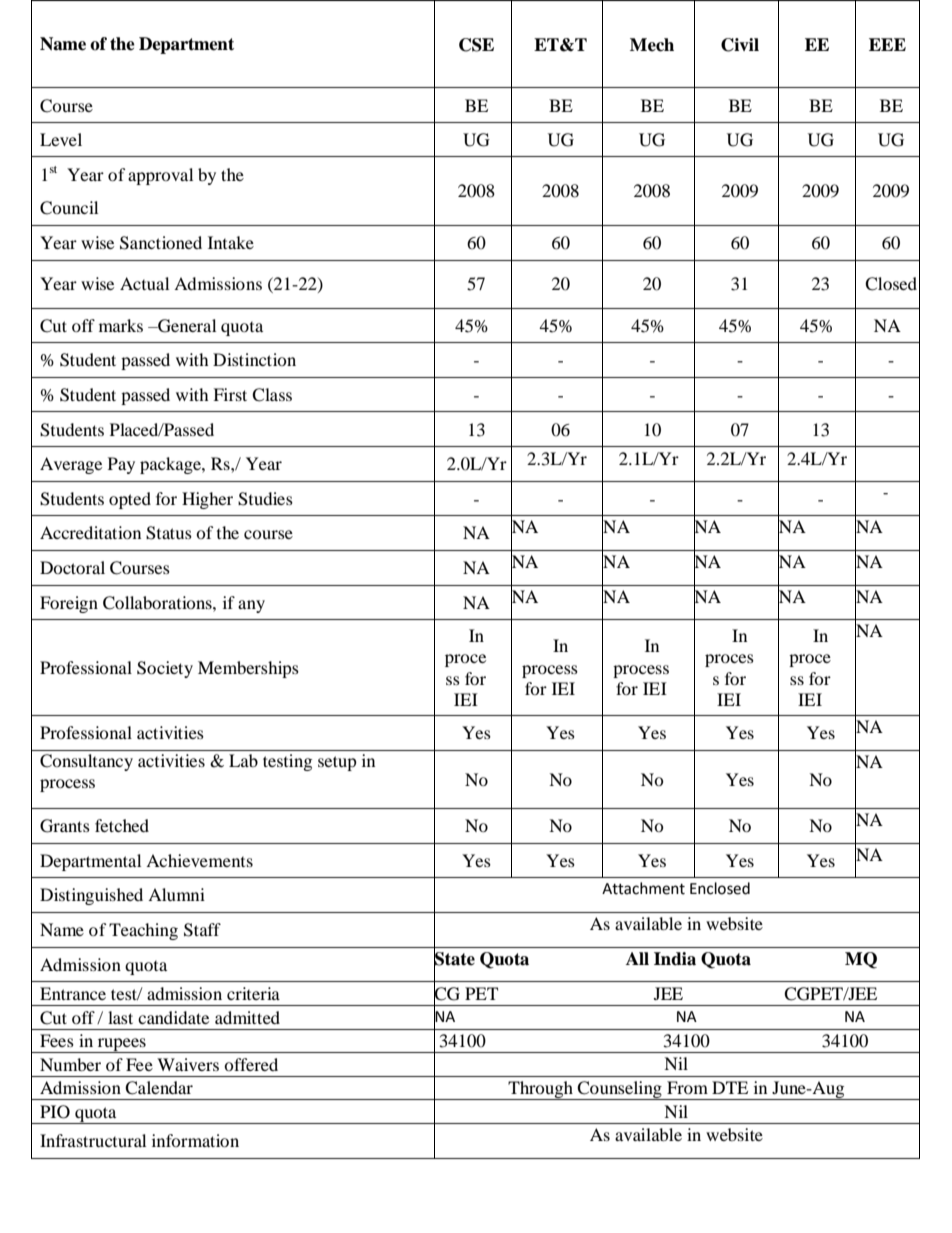  I want to click on CSE, so click(476, 45).
